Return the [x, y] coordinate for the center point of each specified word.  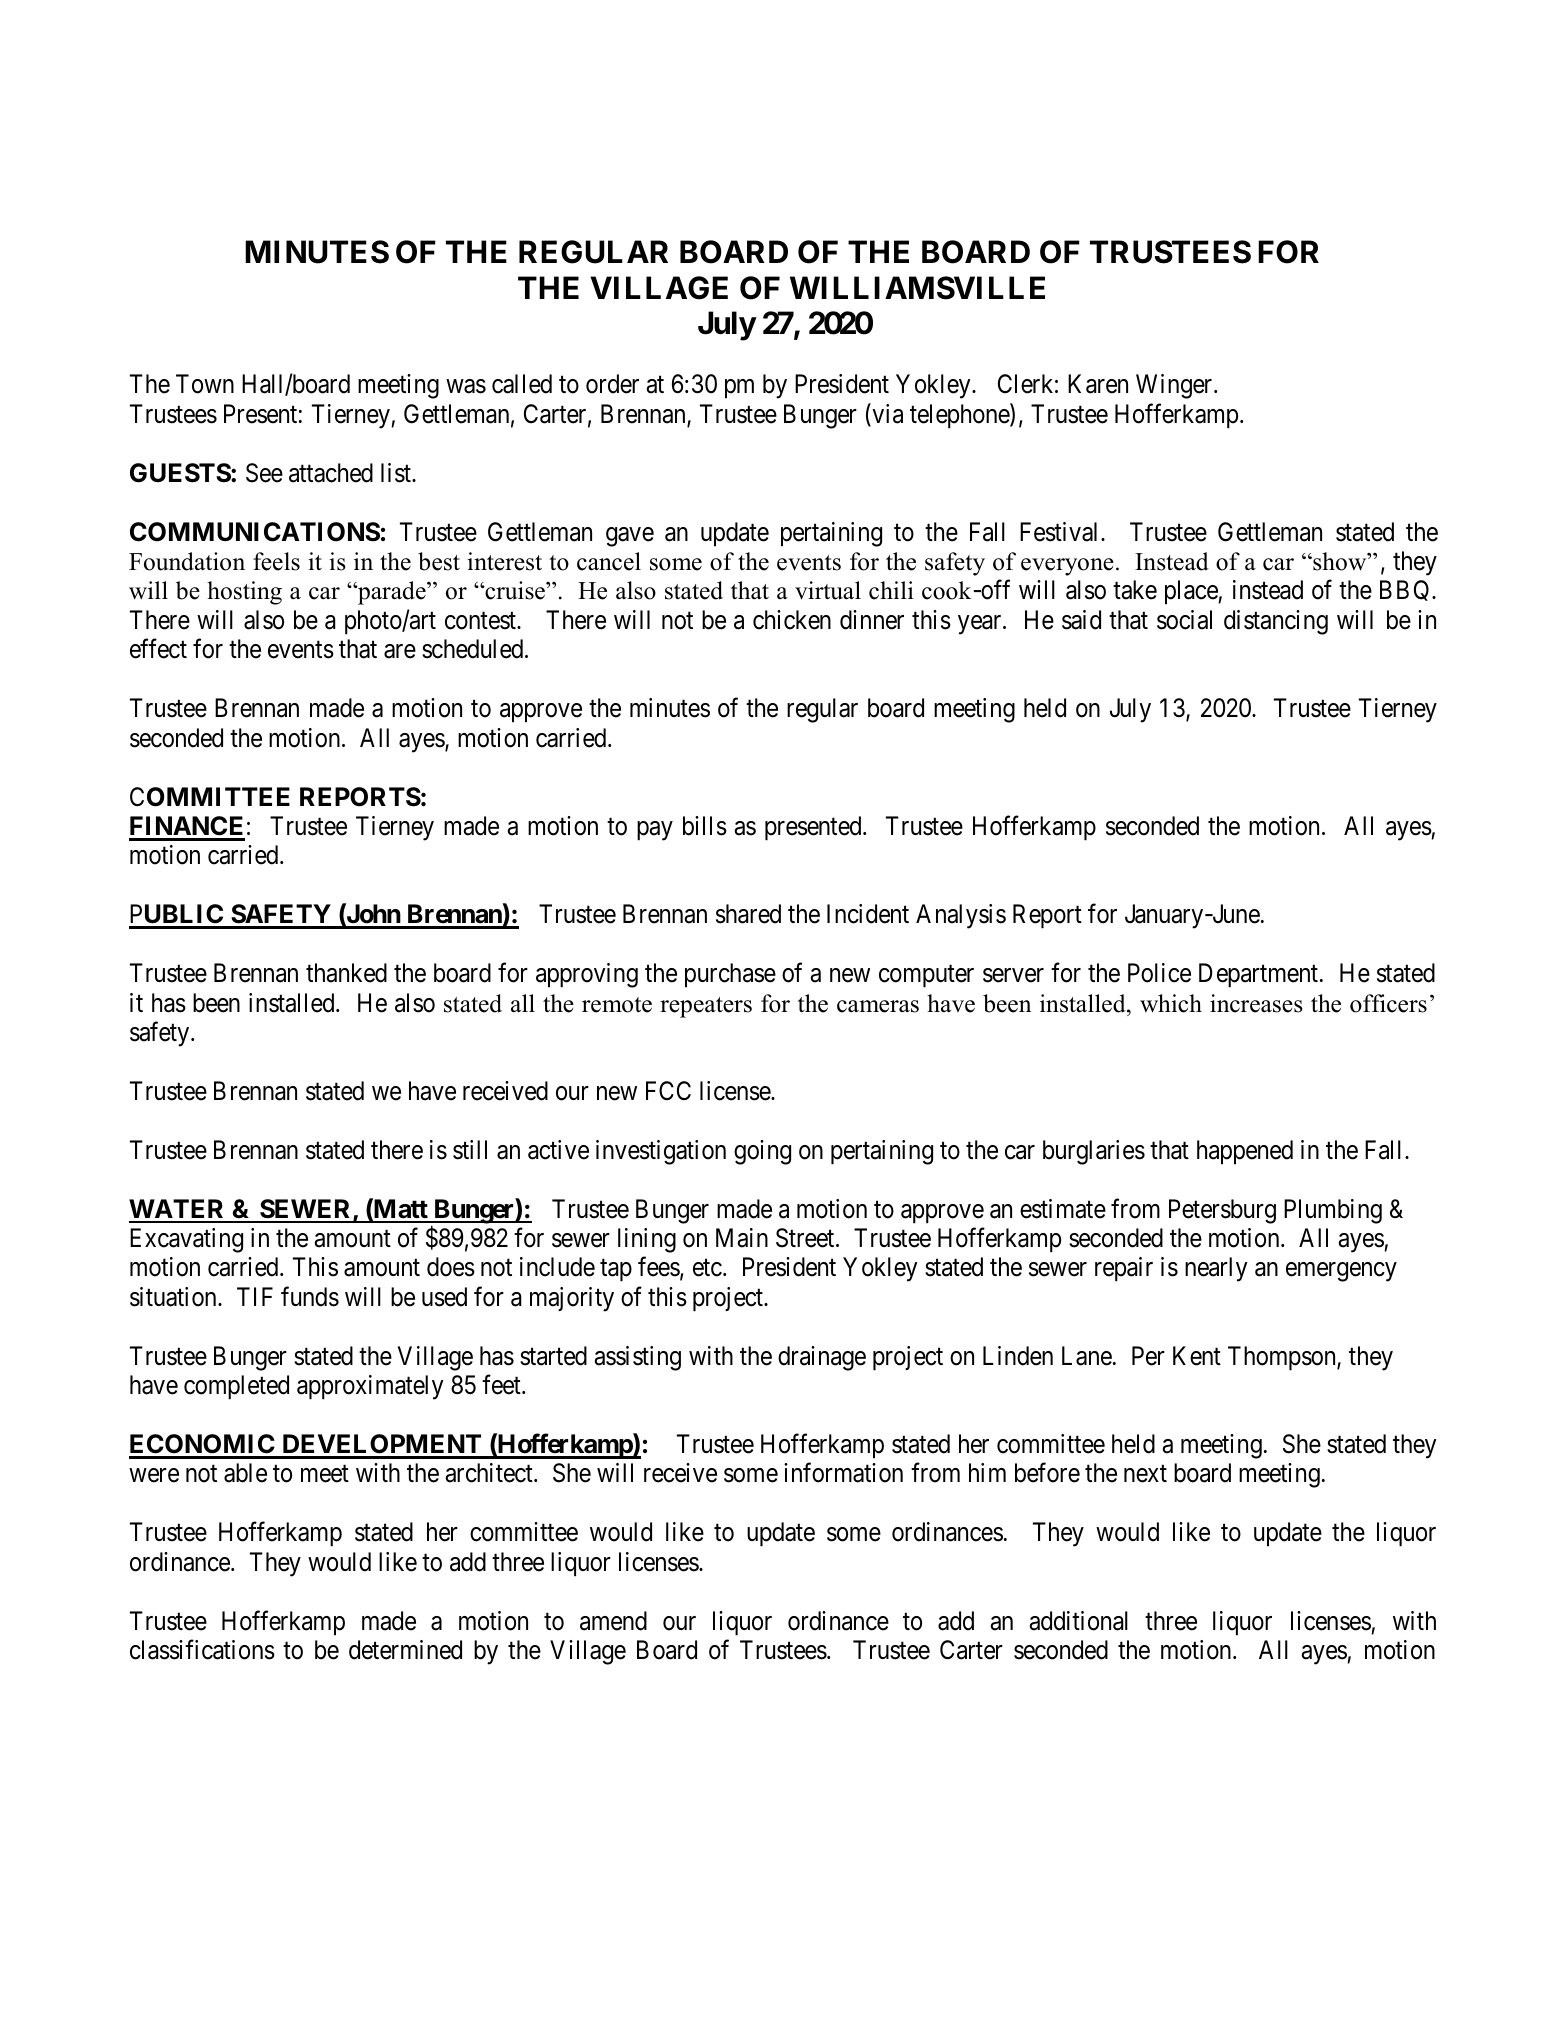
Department [1260, 975]
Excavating [186, 1240]
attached [331, 473]
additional [1079, 1621]
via [886, 414]
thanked [346, 973]
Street [806, 1238]
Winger [1175, 386]
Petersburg [1222, 1211]
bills [705, 826]
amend [613, 1621]
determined [405, 1650]
